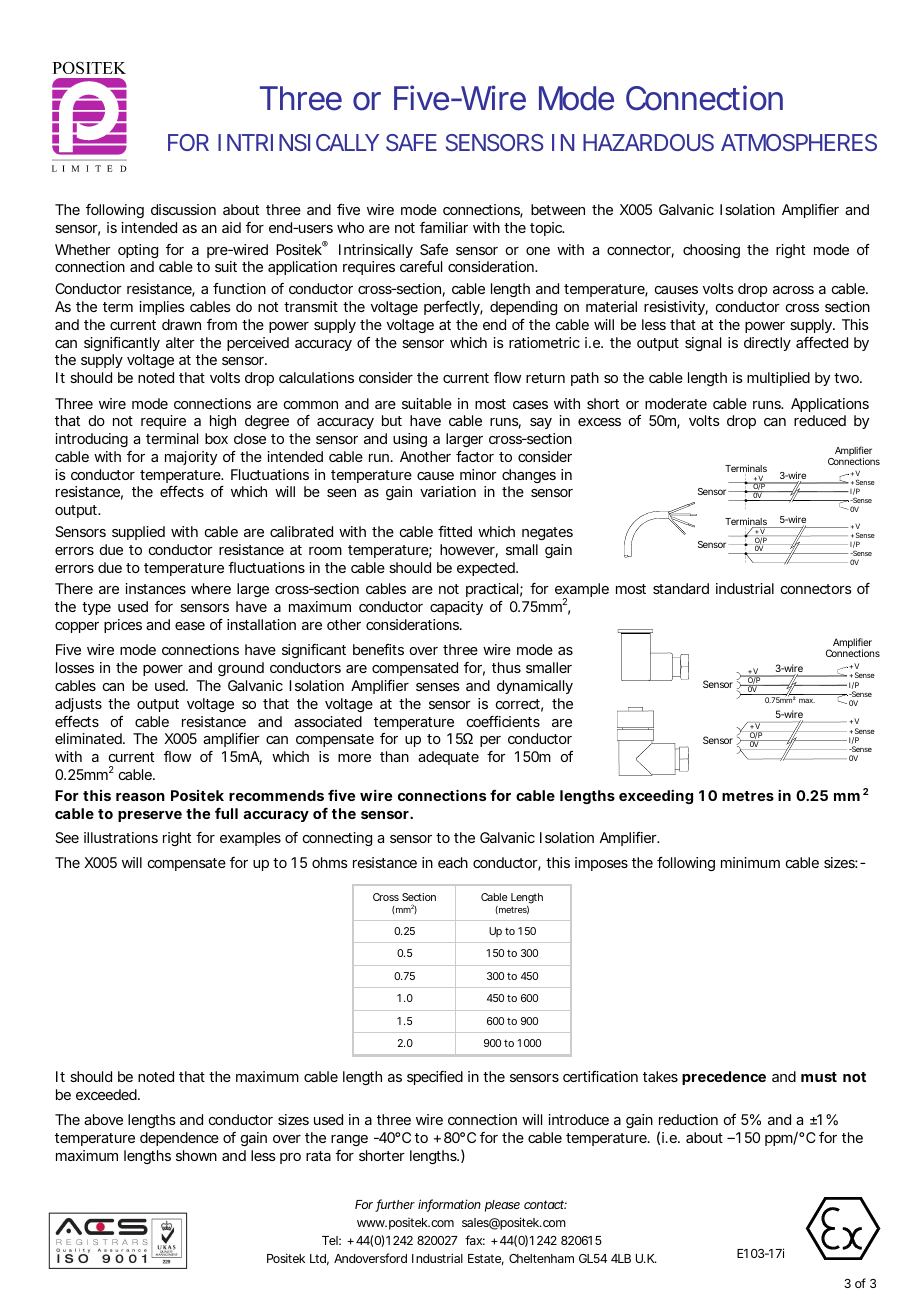 The width and height of the image is (924, 1307). I want to click on exceeding, so click(656, 797).
